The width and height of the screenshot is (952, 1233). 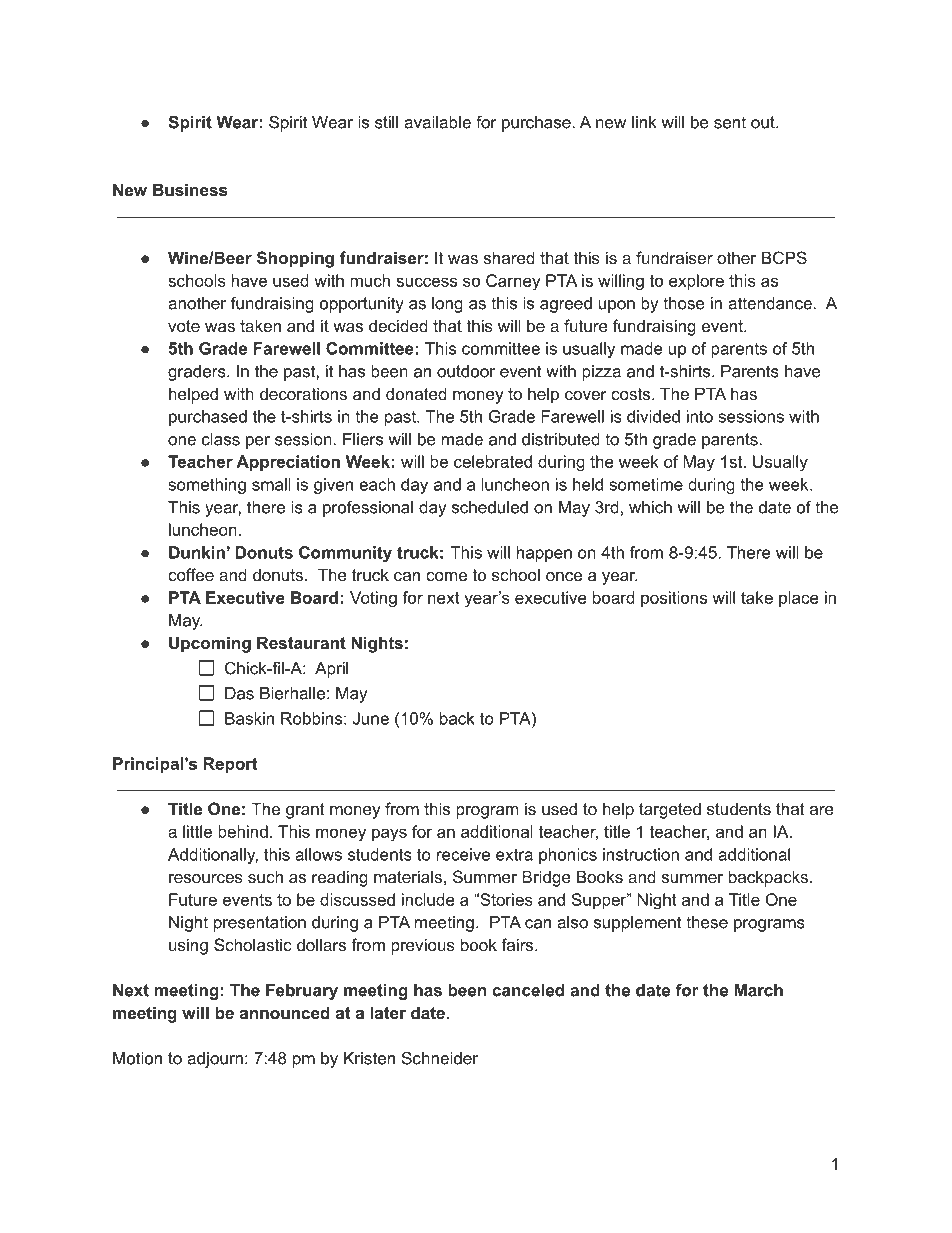 I want to click on announced, so click(x=285, y=1012).
